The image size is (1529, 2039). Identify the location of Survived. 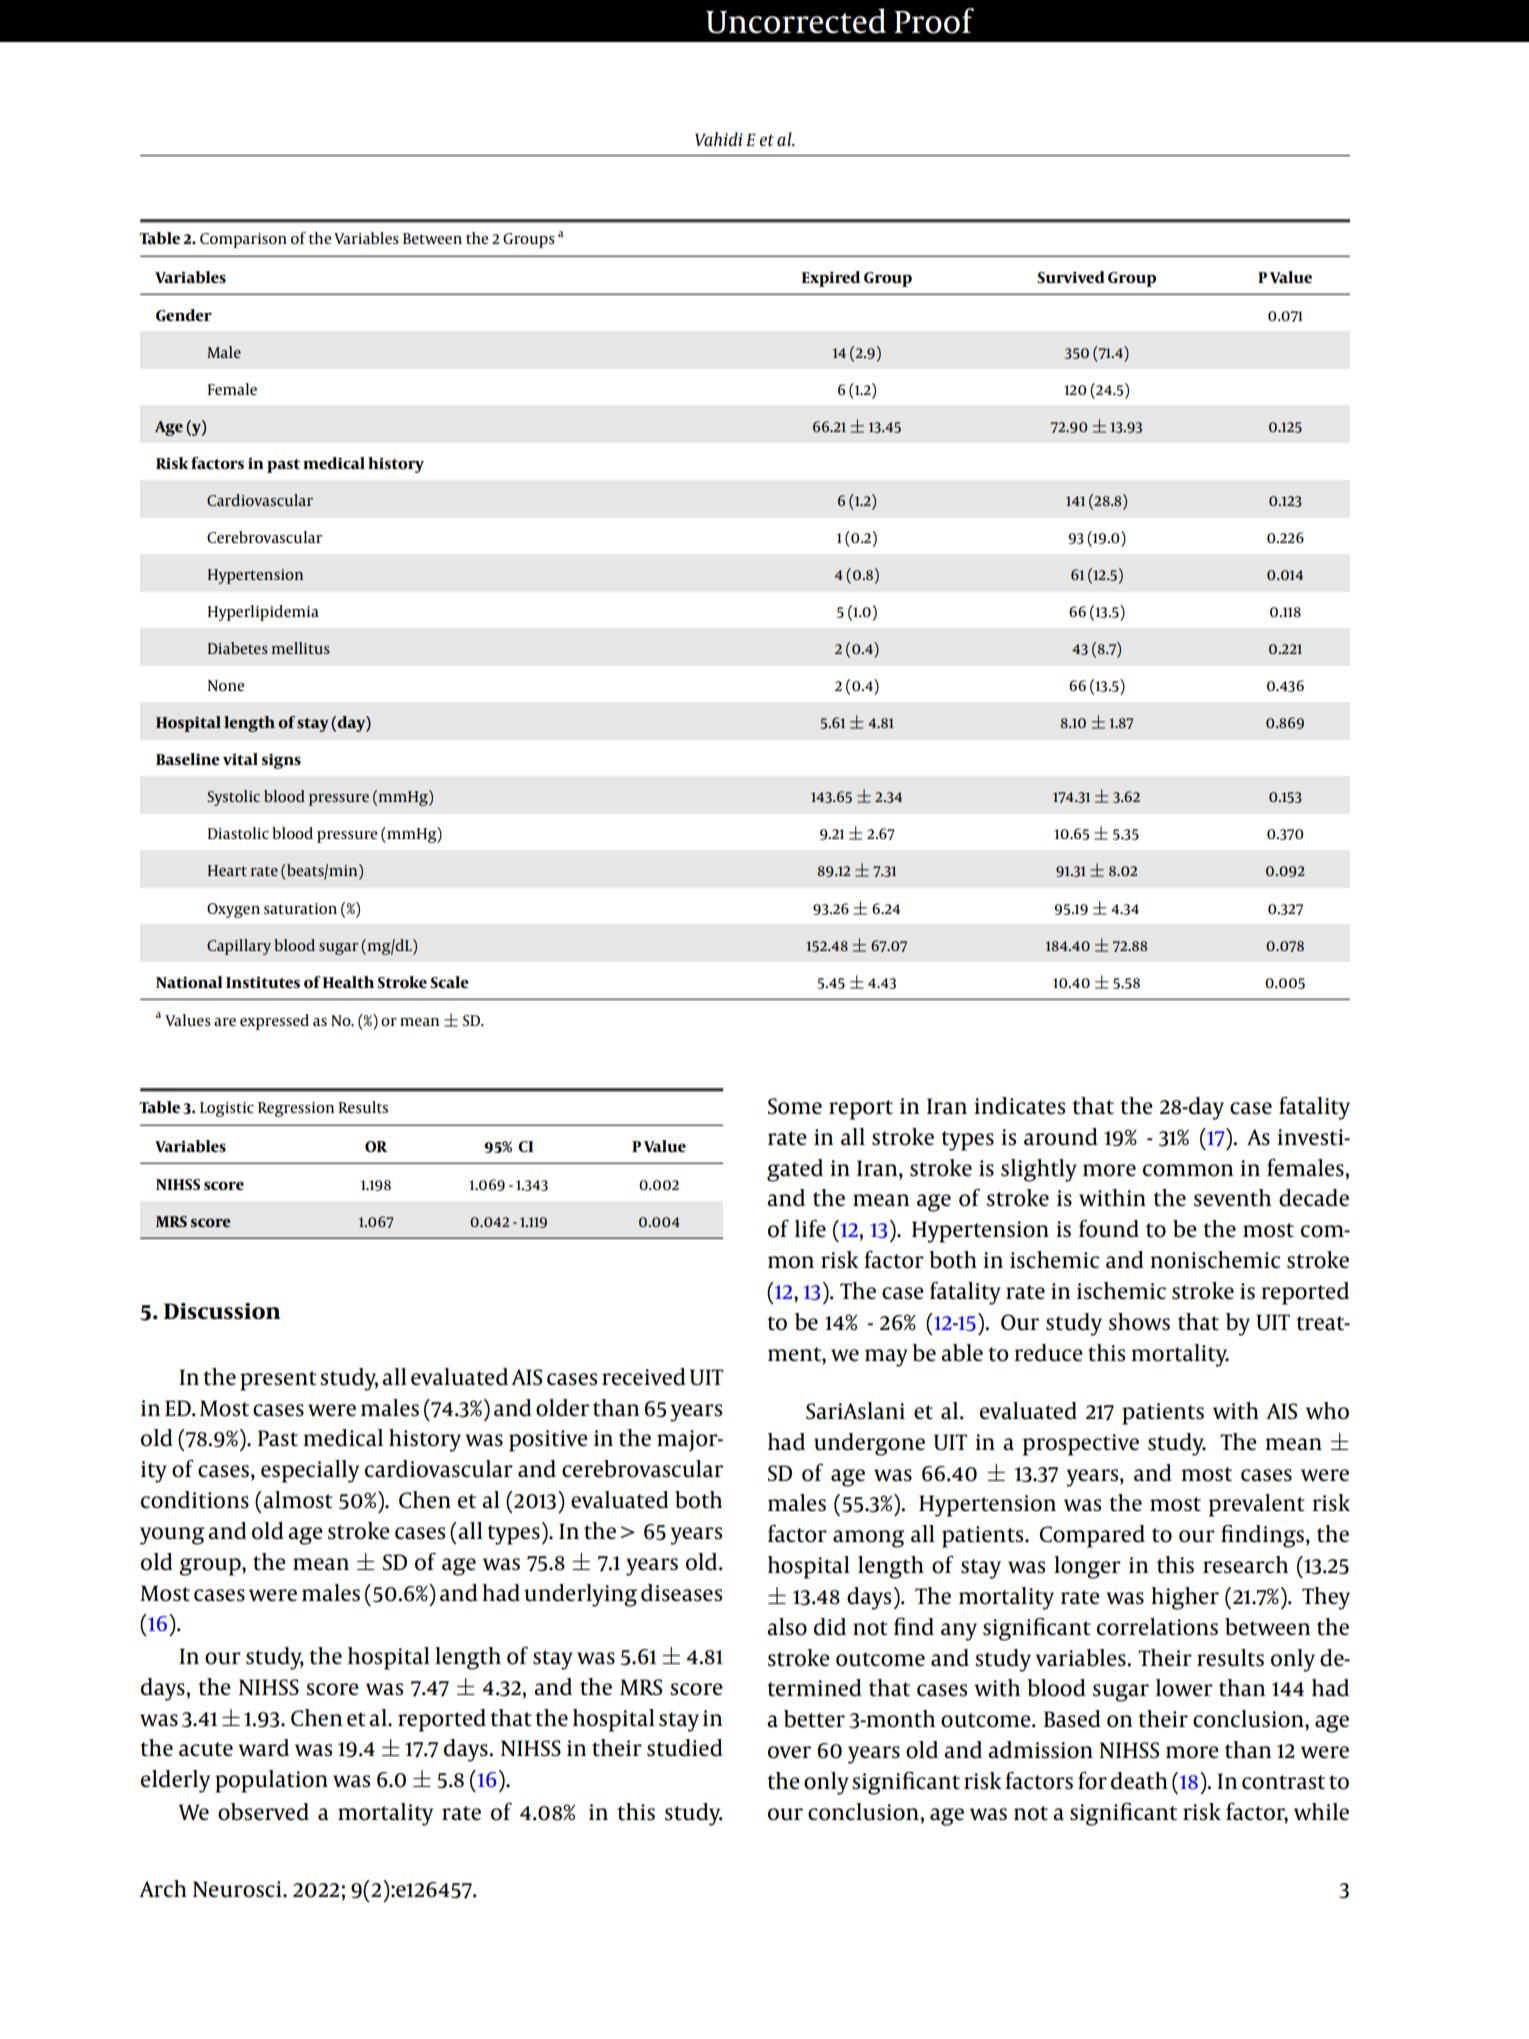
(1071, 277).
